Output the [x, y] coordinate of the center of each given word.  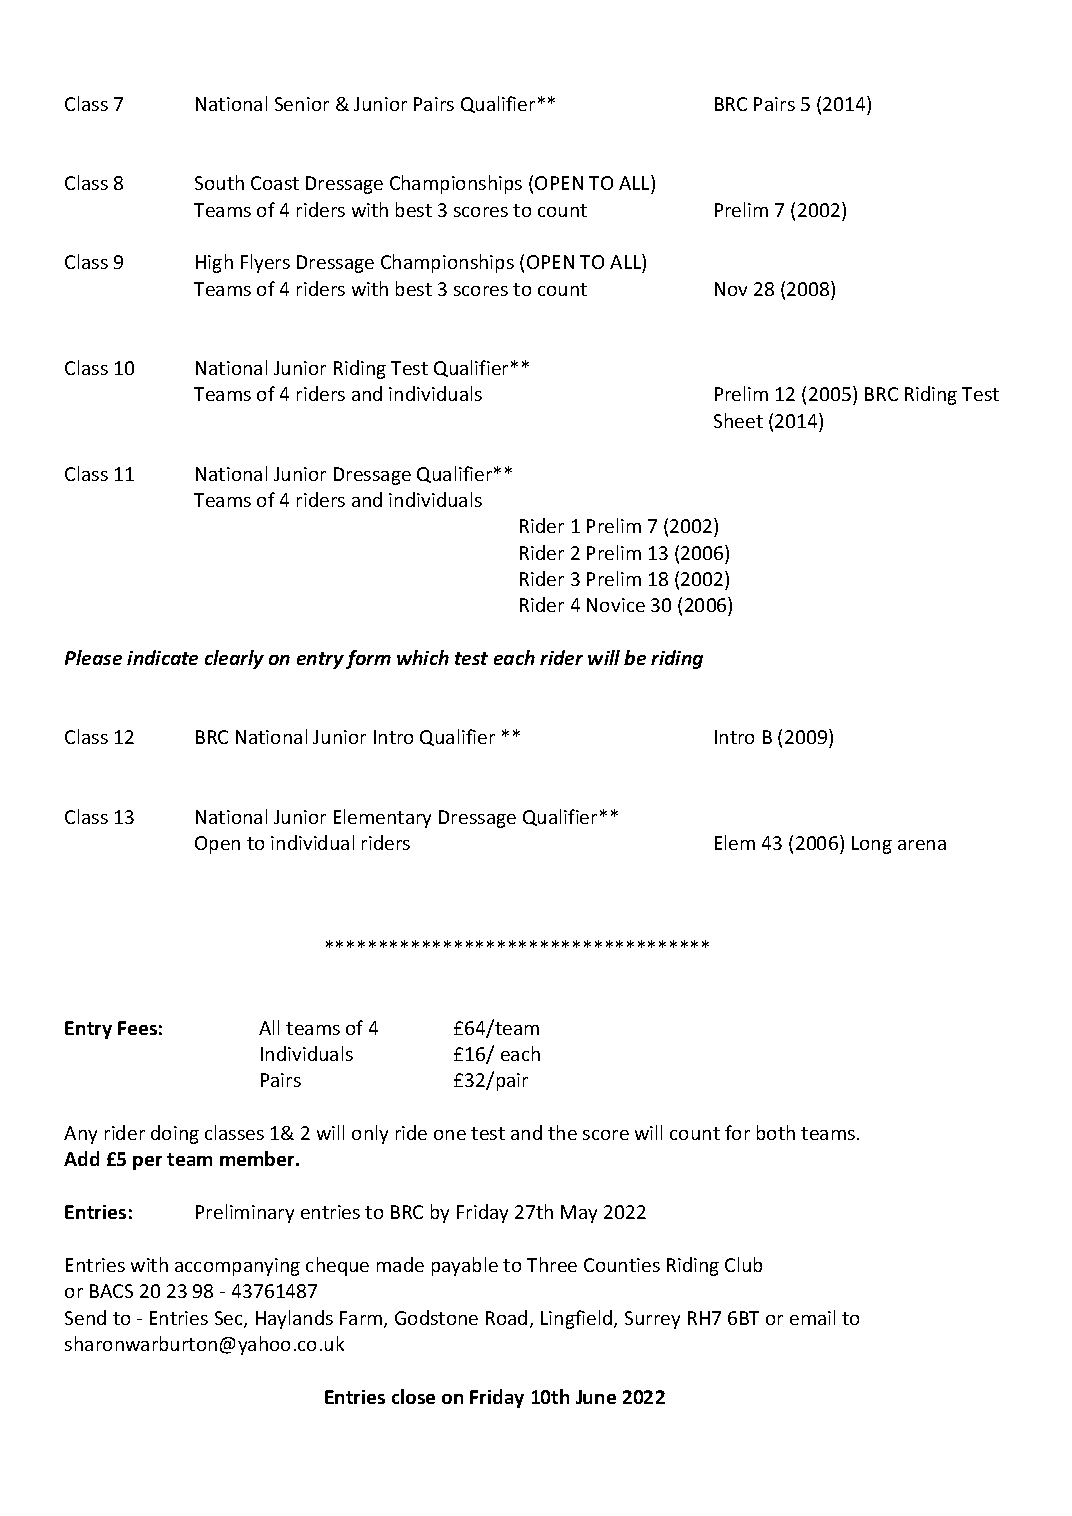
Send [85, 1317]
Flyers [265, 263]
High [214, 263]
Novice [616, 605]
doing [175, 1134]
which [423, 657]
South [219, 182]
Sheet [738, 420]
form [368, 659]
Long [872, 845]
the [562, 1132]
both [776, 1132]
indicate [162, 657]
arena [922, 845]
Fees [137, 1028]
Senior [302, 104]
